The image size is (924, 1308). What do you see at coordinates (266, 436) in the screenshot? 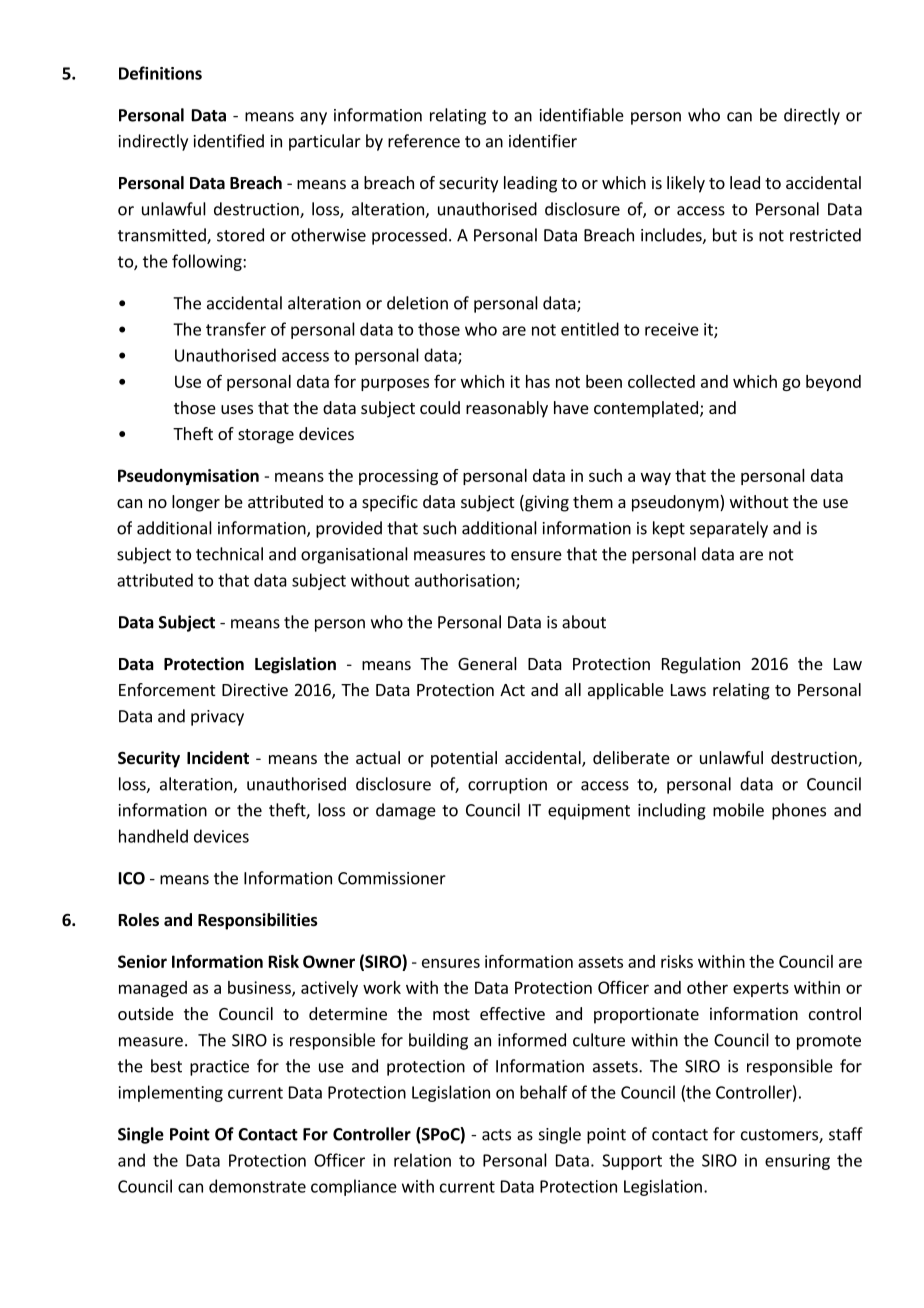
I see `storage` at bounding box center [266, 436].
